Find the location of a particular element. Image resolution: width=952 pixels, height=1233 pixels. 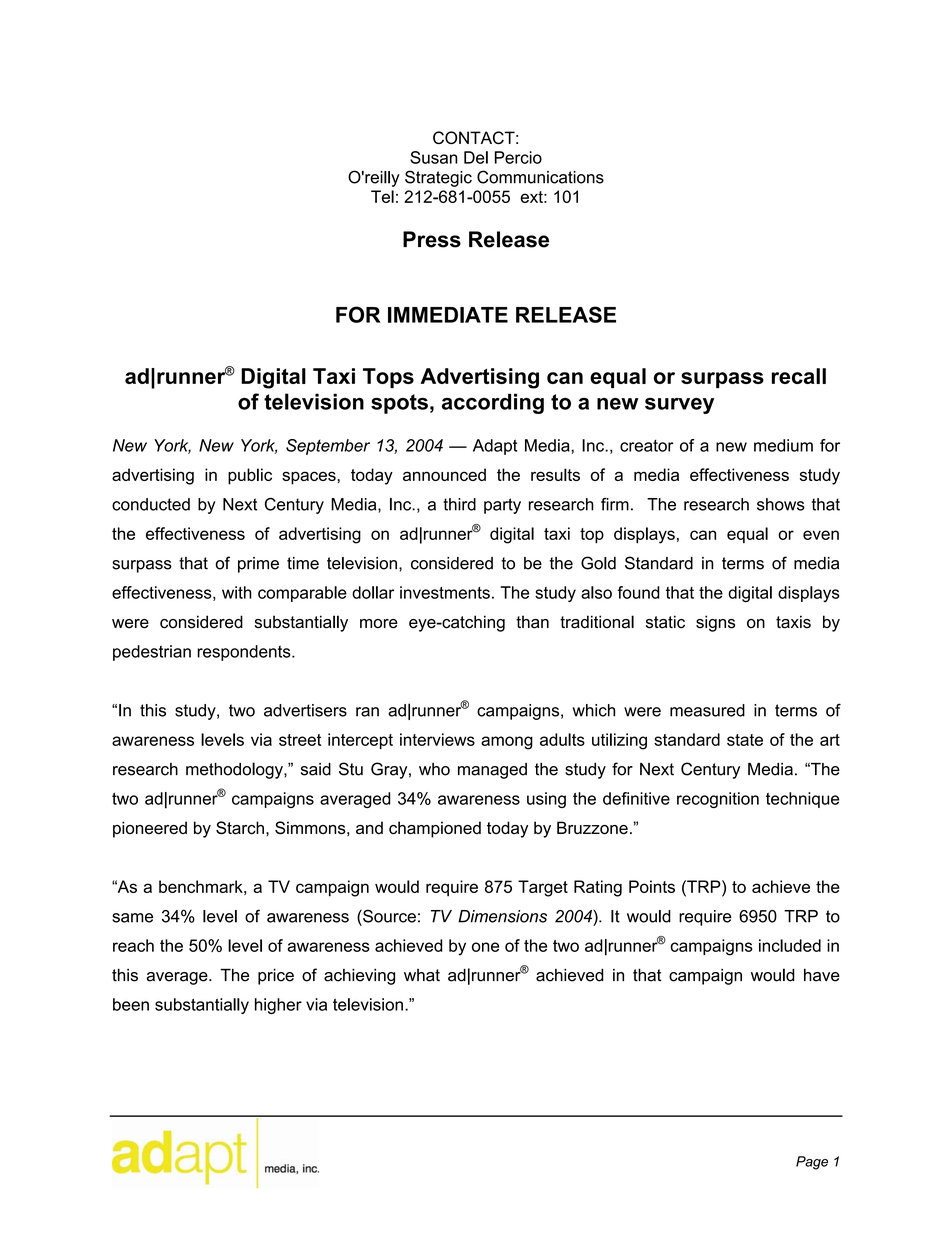

Communications is located at coordinates (540, 177).
